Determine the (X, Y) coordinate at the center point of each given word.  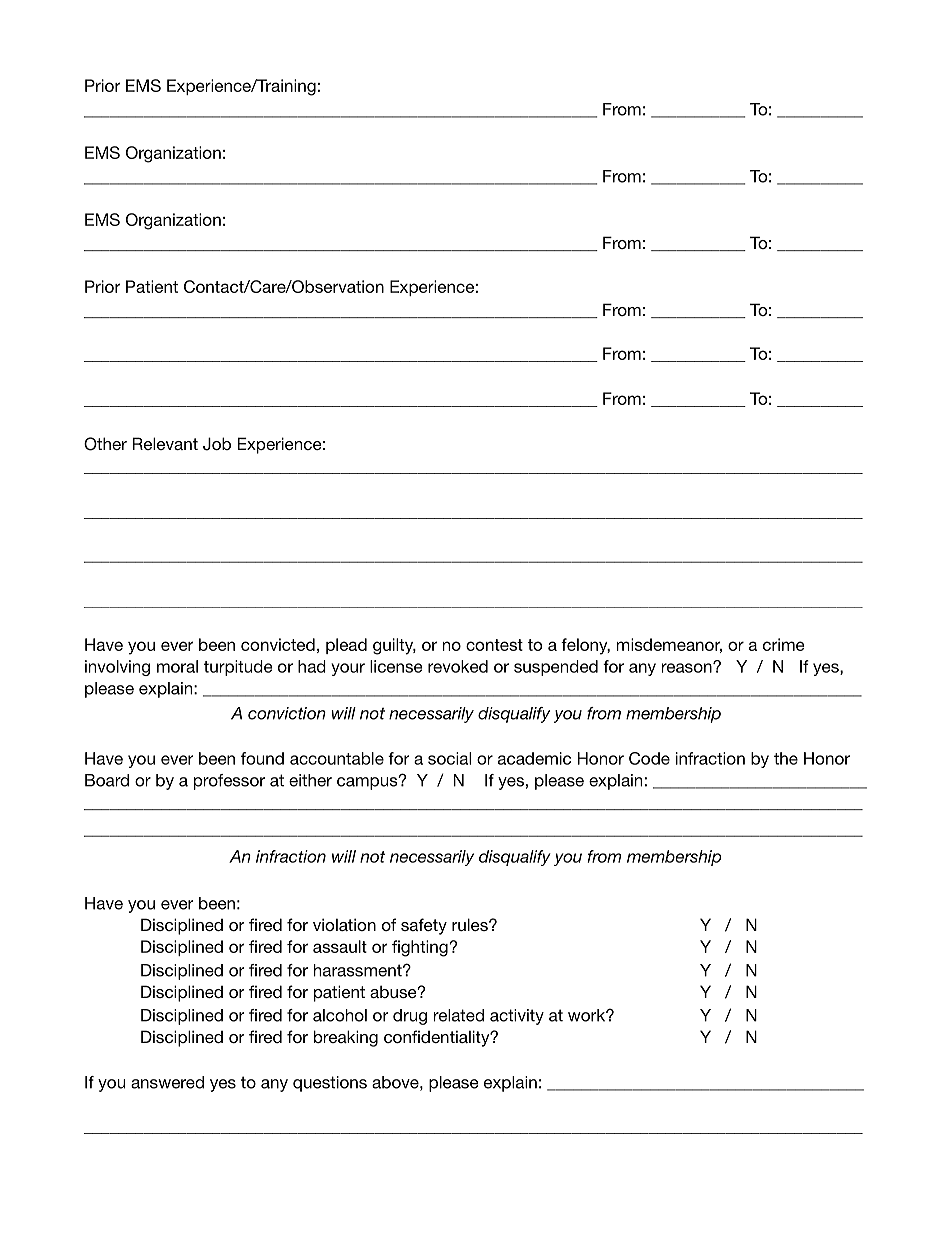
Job (217, 444)
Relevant (165, 443)
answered (167, 1082)
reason (687, 667)
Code (649, 758)
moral (177, 666)
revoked (458, 666)
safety (424, 926)
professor (229, 782)
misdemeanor (669, 645)
